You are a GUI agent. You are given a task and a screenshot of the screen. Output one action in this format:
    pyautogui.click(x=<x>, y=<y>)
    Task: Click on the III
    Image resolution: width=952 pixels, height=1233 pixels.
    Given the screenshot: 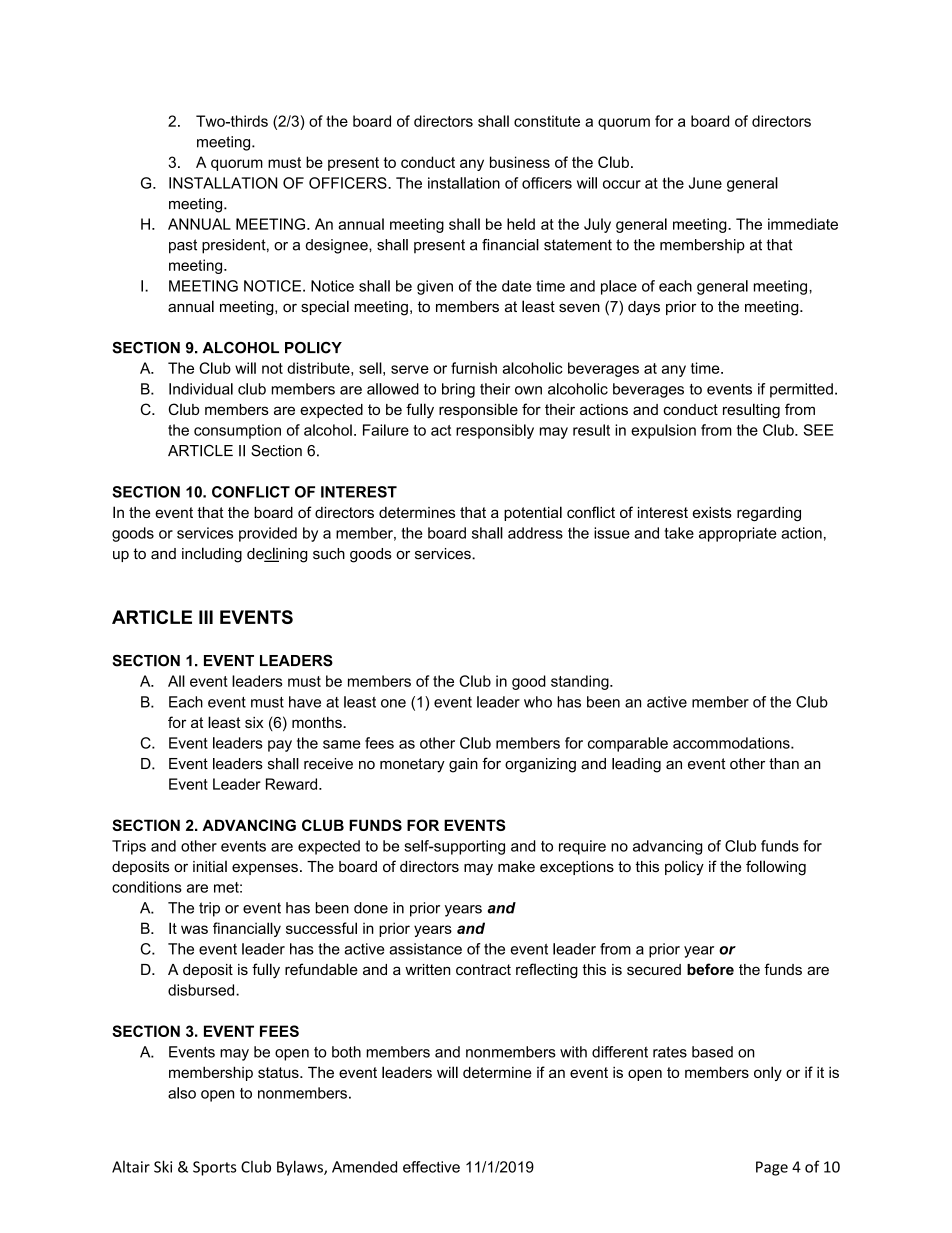 What is the action you would take?
    pyautogui.click(x=206, y=617)
